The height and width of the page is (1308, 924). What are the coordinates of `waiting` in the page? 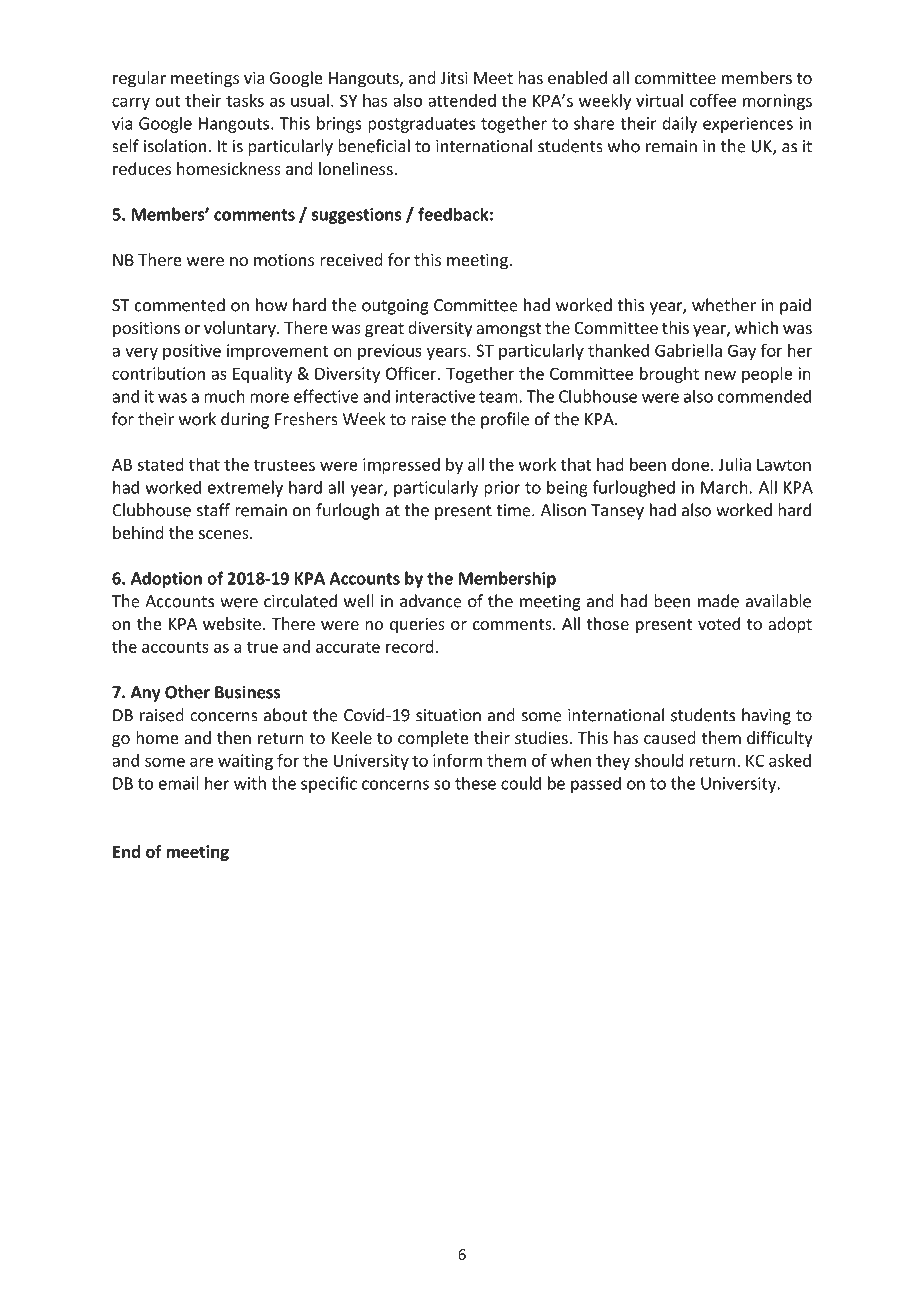 It's located at (245, 762).
